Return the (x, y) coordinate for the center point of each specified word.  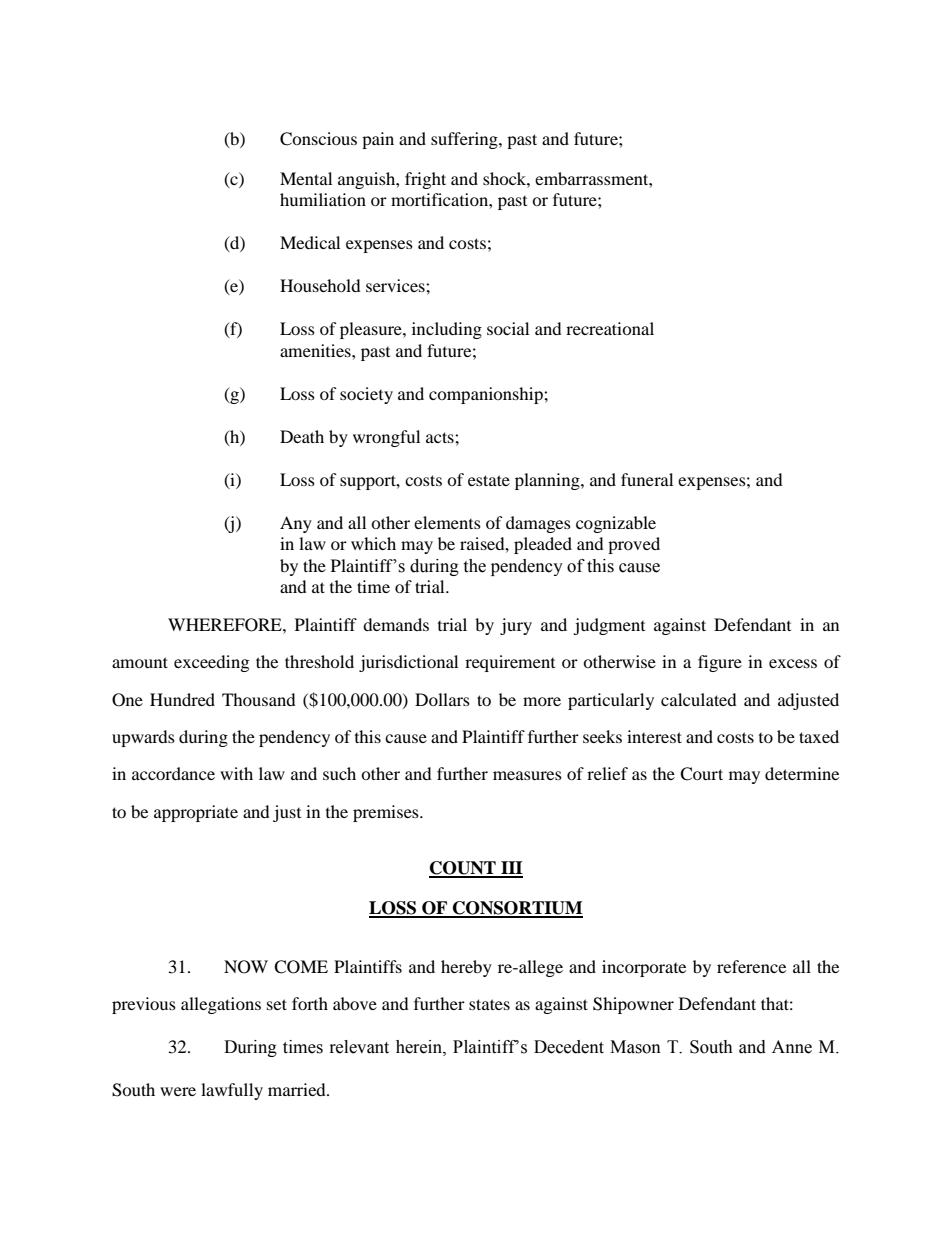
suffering (465, 140)
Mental (306, 178)
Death (302, 436)
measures (527, 775)
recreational (610, 328)
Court (701, 774)
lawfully (232, 1091)
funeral (647, 479)
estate (489, 480)
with (236, 773)
